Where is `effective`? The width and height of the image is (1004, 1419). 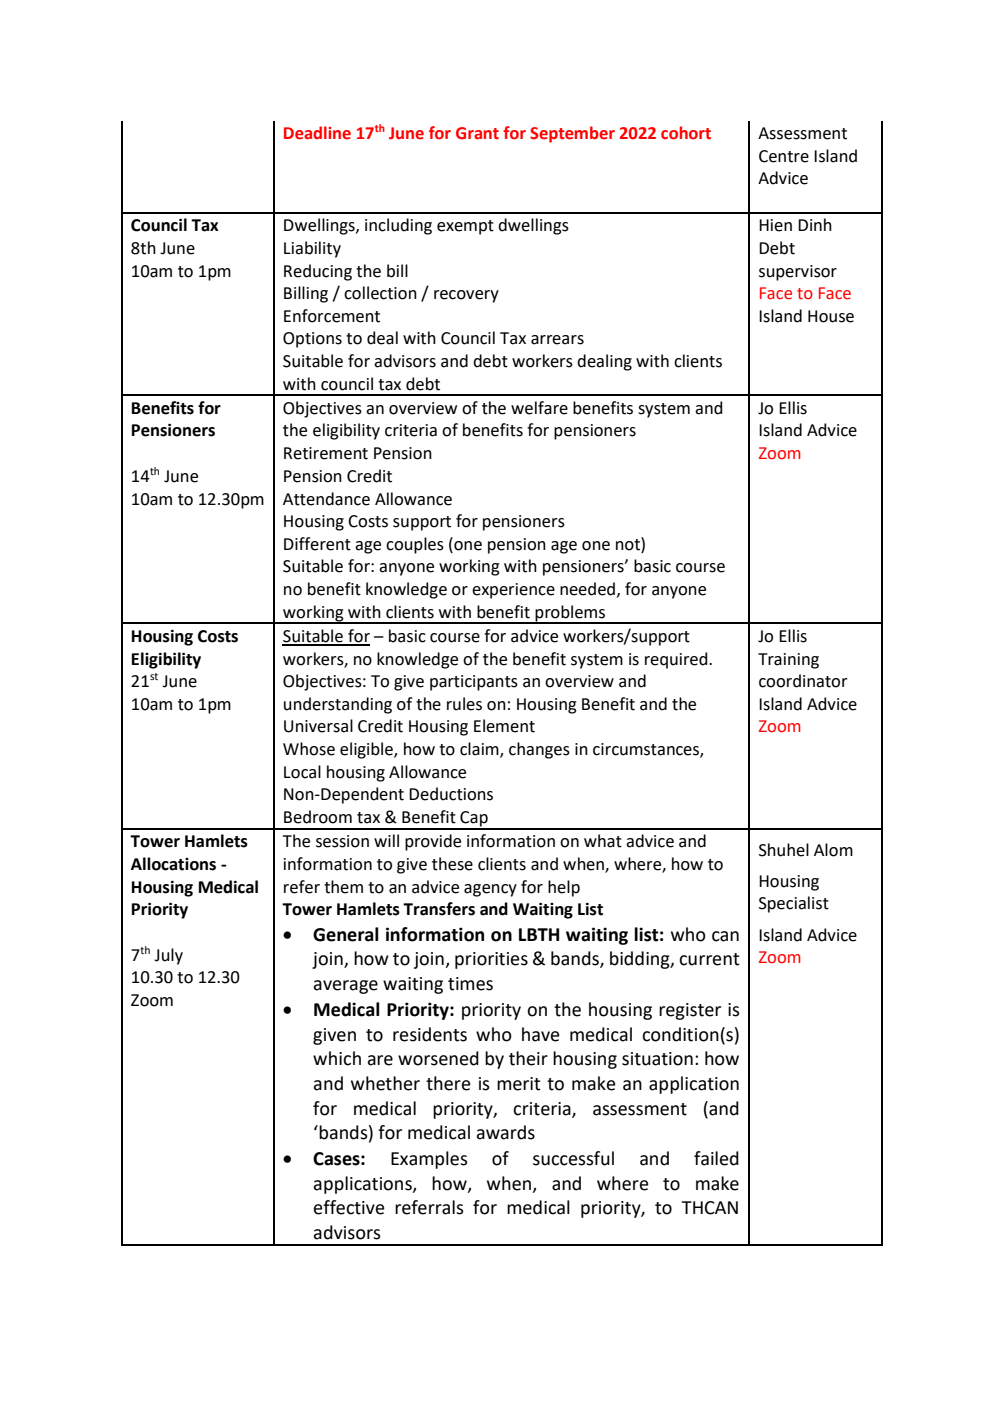 effective is located at coordinates (349, 1207).
